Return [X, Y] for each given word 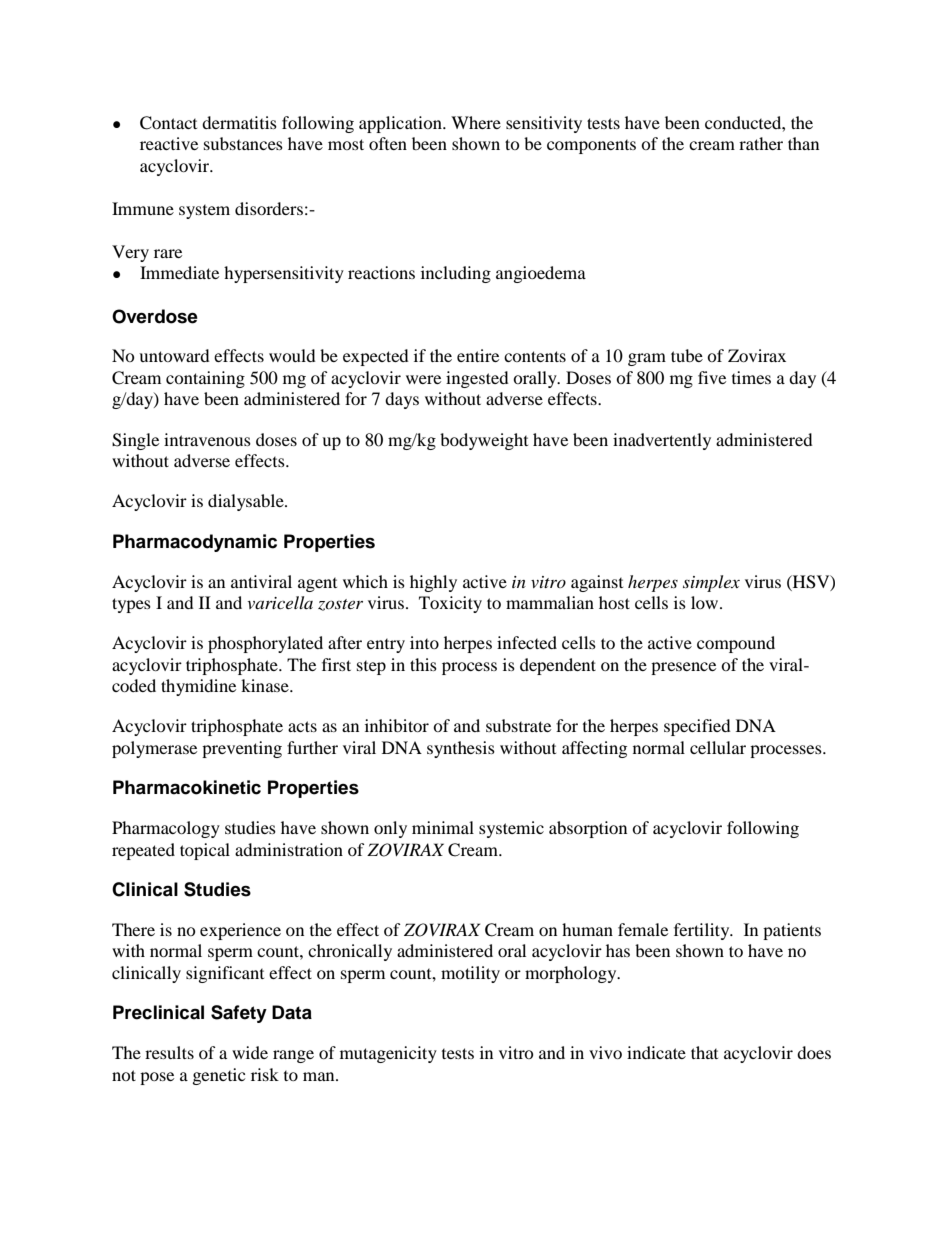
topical [205, 851]
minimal [443, 827]
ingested [477, 379]
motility [470, 974]
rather [761, 143]
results [169, 1052]
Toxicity [450, 604]
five [712, 377]
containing [205, 379]
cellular [718, 747]
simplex [711, 583]
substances [243, 143]
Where [476, 122]
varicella [280, 602]
